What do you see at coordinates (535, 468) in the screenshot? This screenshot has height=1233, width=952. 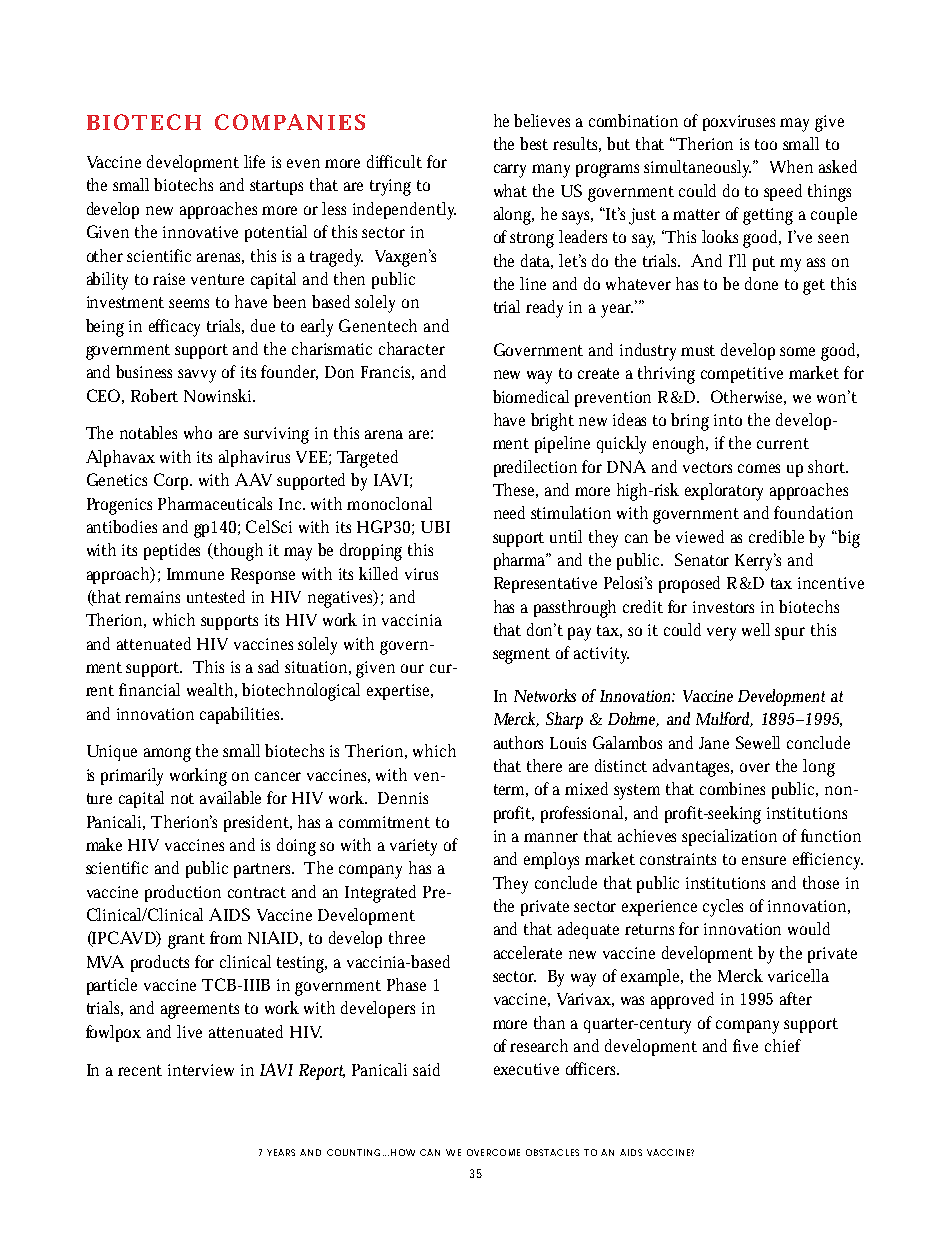 I see `predilection` at bounding box center [535, 468].
